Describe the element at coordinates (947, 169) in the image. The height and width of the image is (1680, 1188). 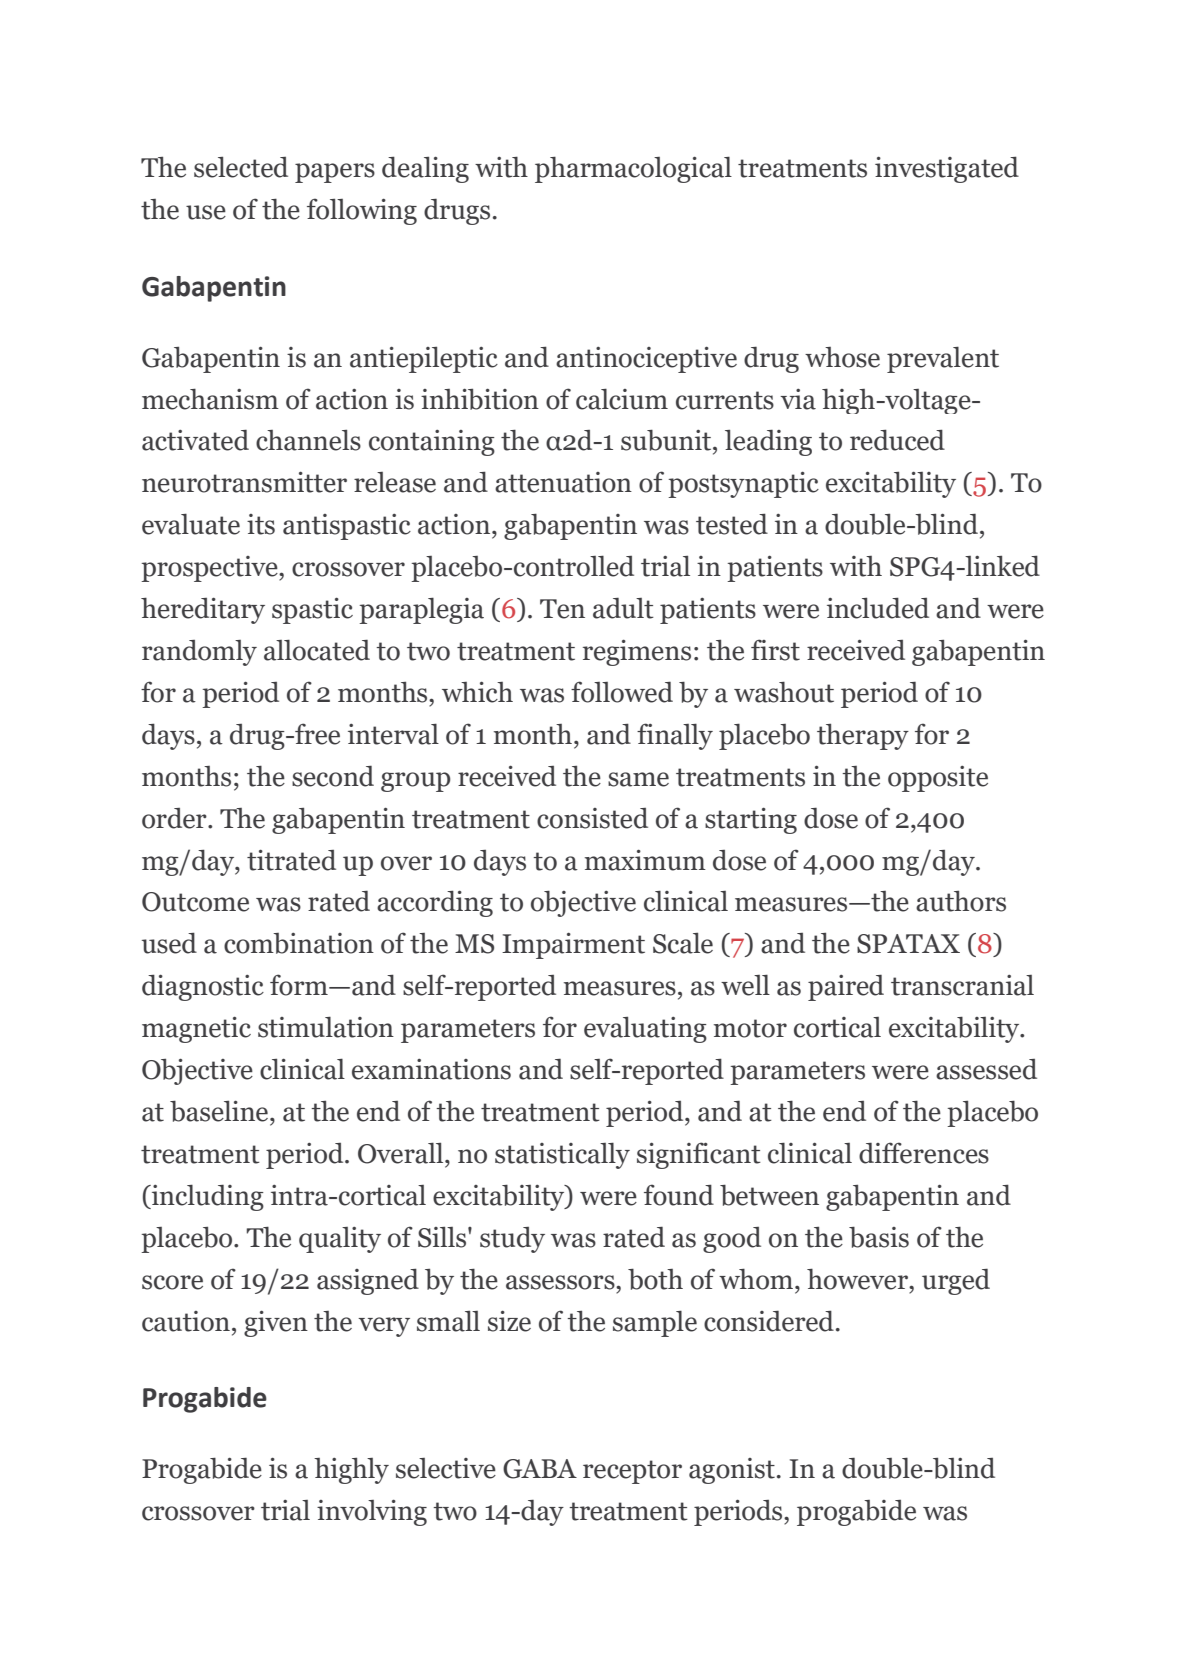
I see `investigated` at that location.
